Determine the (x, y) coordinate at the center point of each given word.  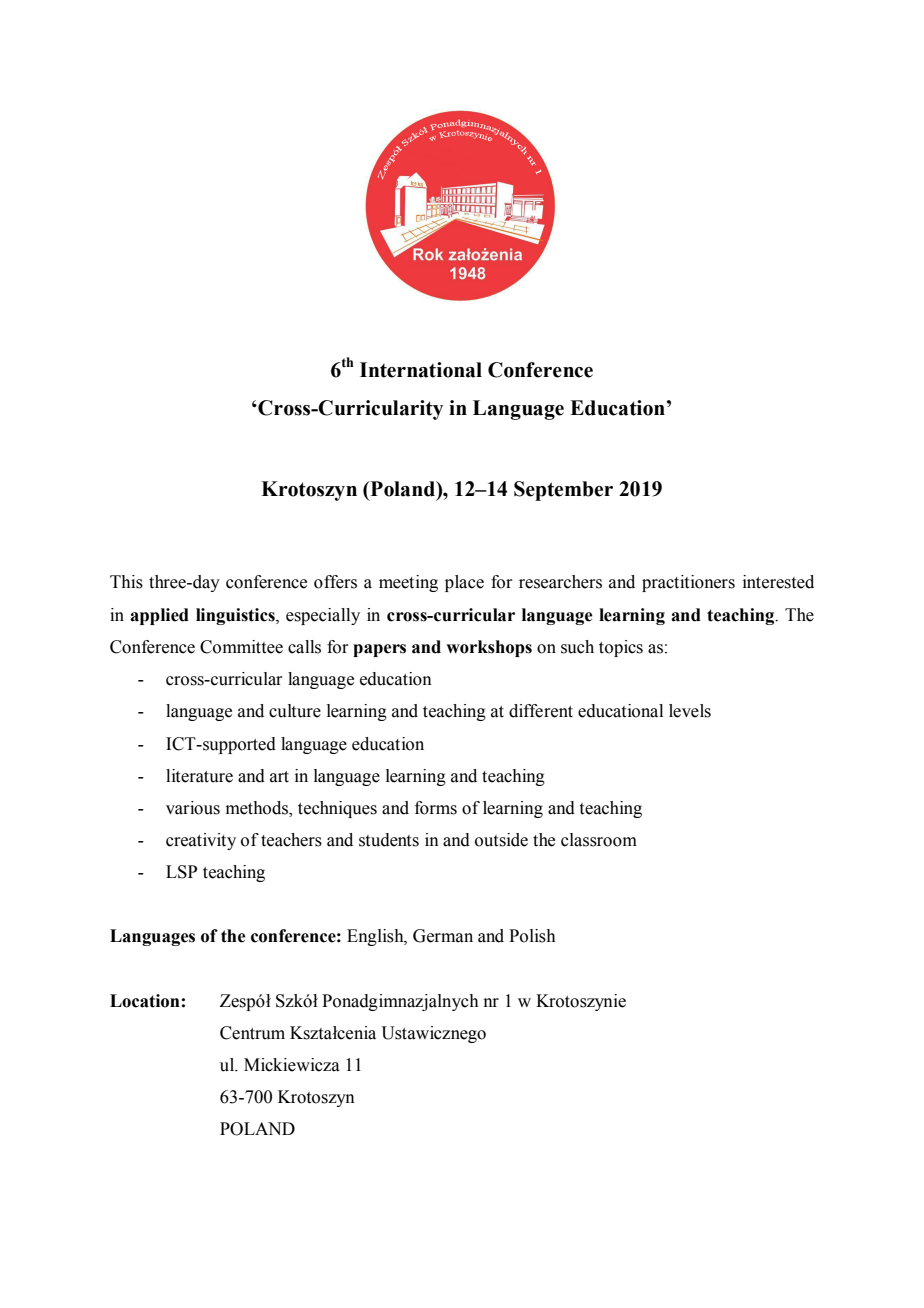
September (563, 491)
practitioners (688, 583)
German (443, 936)
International (421, 370)
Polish (532, 936)
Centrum (252, 1033)
